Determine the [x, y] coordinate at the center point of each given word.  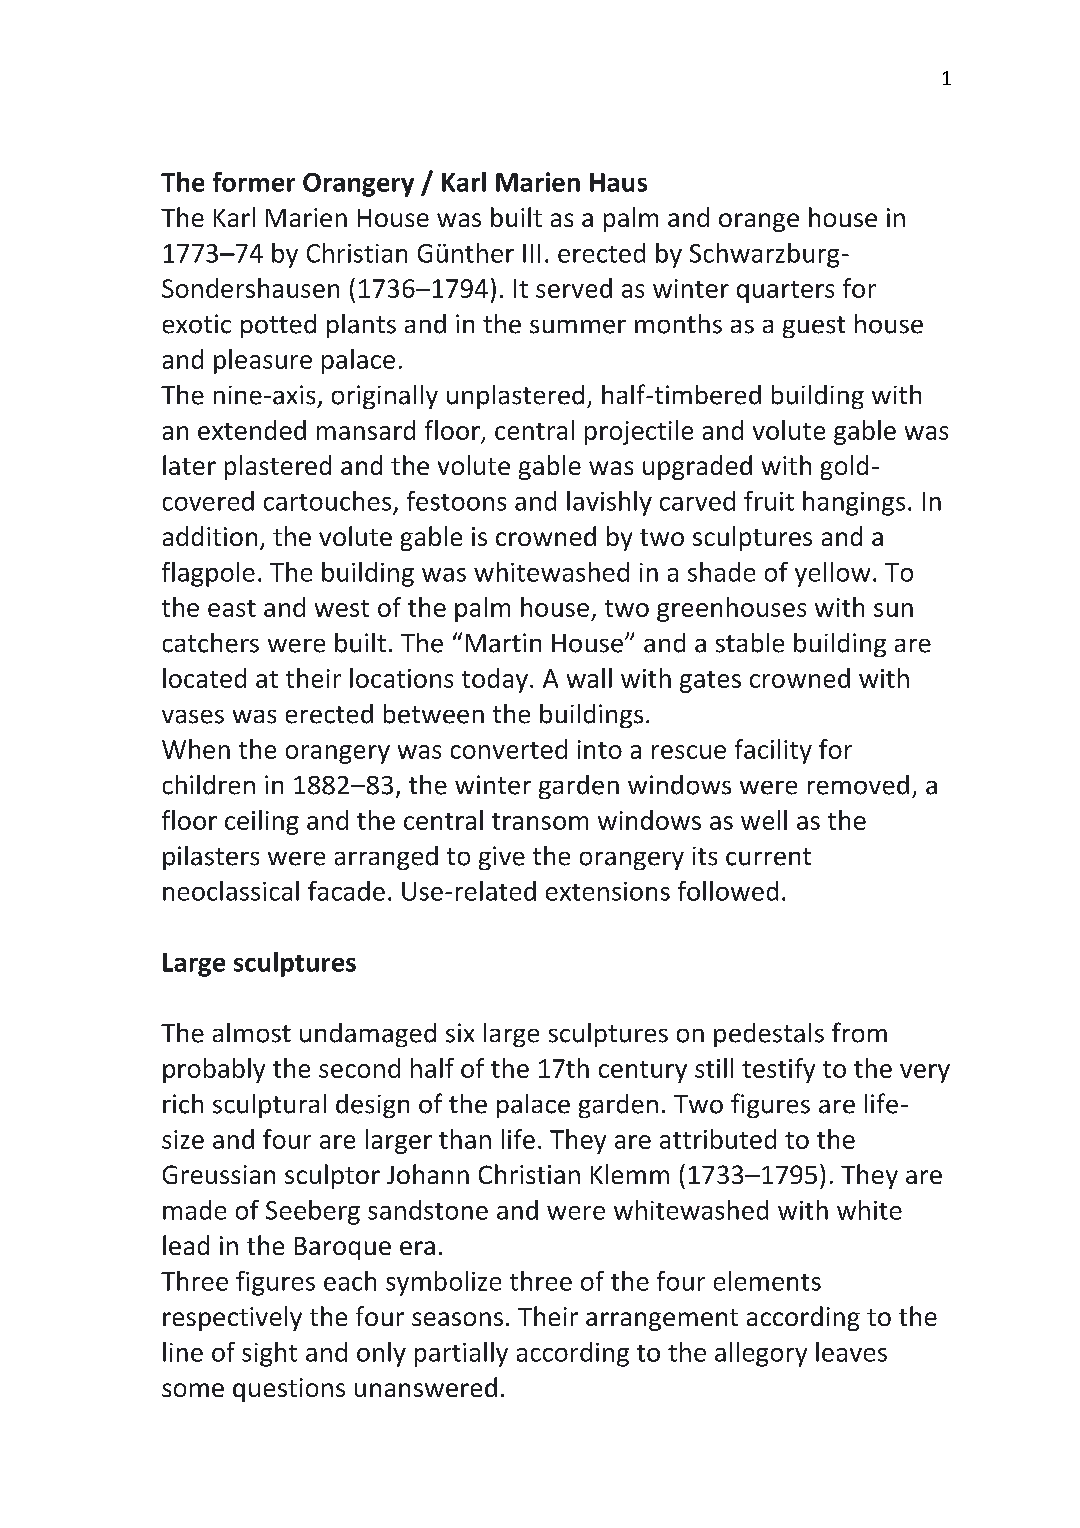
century [643, 1072]
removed [858, 785]
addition [210, 536]
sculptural [269, 1106]
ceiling [262, 822]
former [254, 182]
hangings [854, 503]
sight [269, 1354]
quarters [785, 292]
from [859, 1032]
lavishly [609, 503]
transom [540, 821]
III [531, 253]
